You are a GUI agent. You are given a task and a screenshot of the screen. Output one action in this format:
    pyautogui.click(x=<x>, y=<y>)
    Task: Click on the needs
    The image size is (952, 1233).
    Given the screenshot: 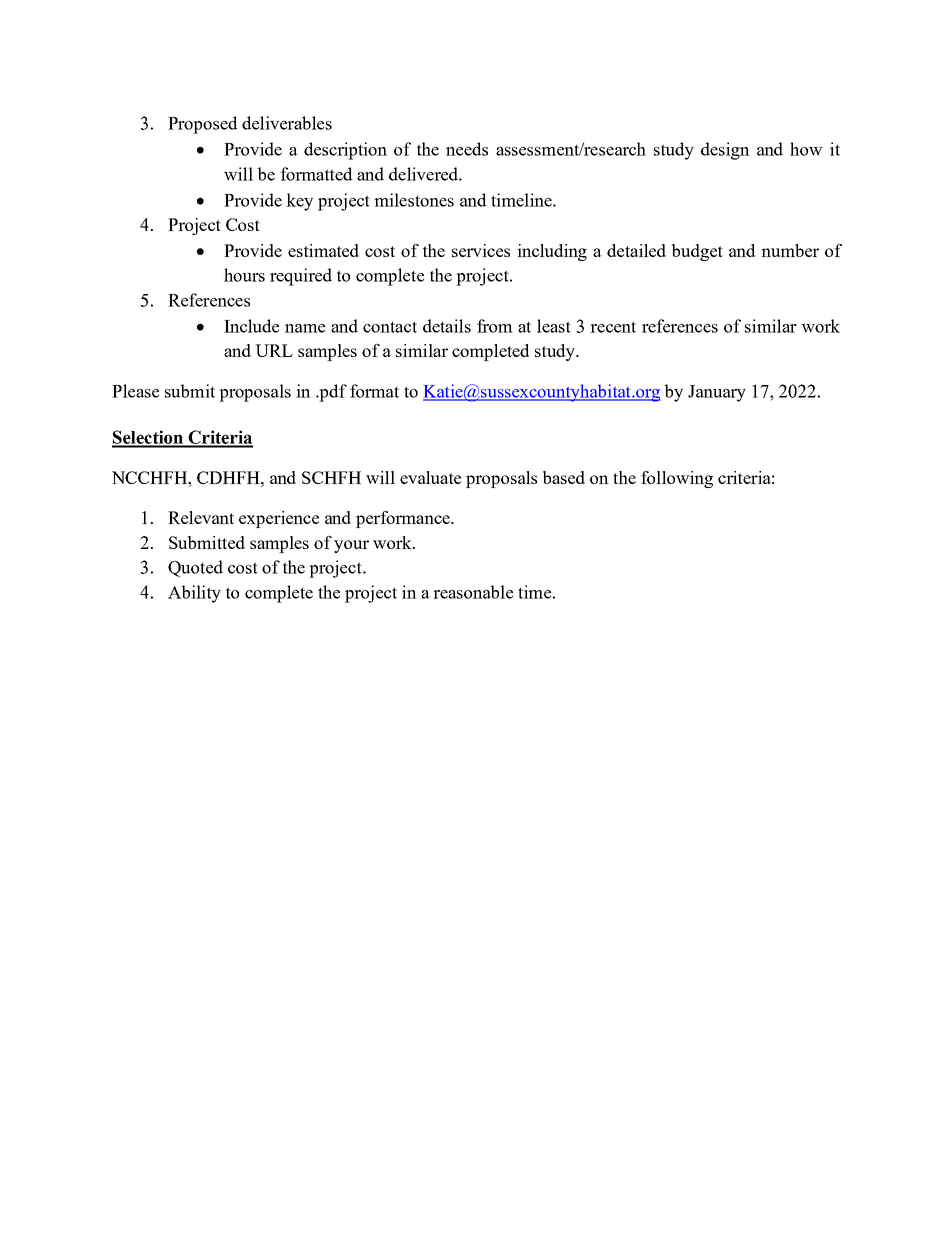 What is the action you would take?
    pyautogui.click(x=467, y=149)
